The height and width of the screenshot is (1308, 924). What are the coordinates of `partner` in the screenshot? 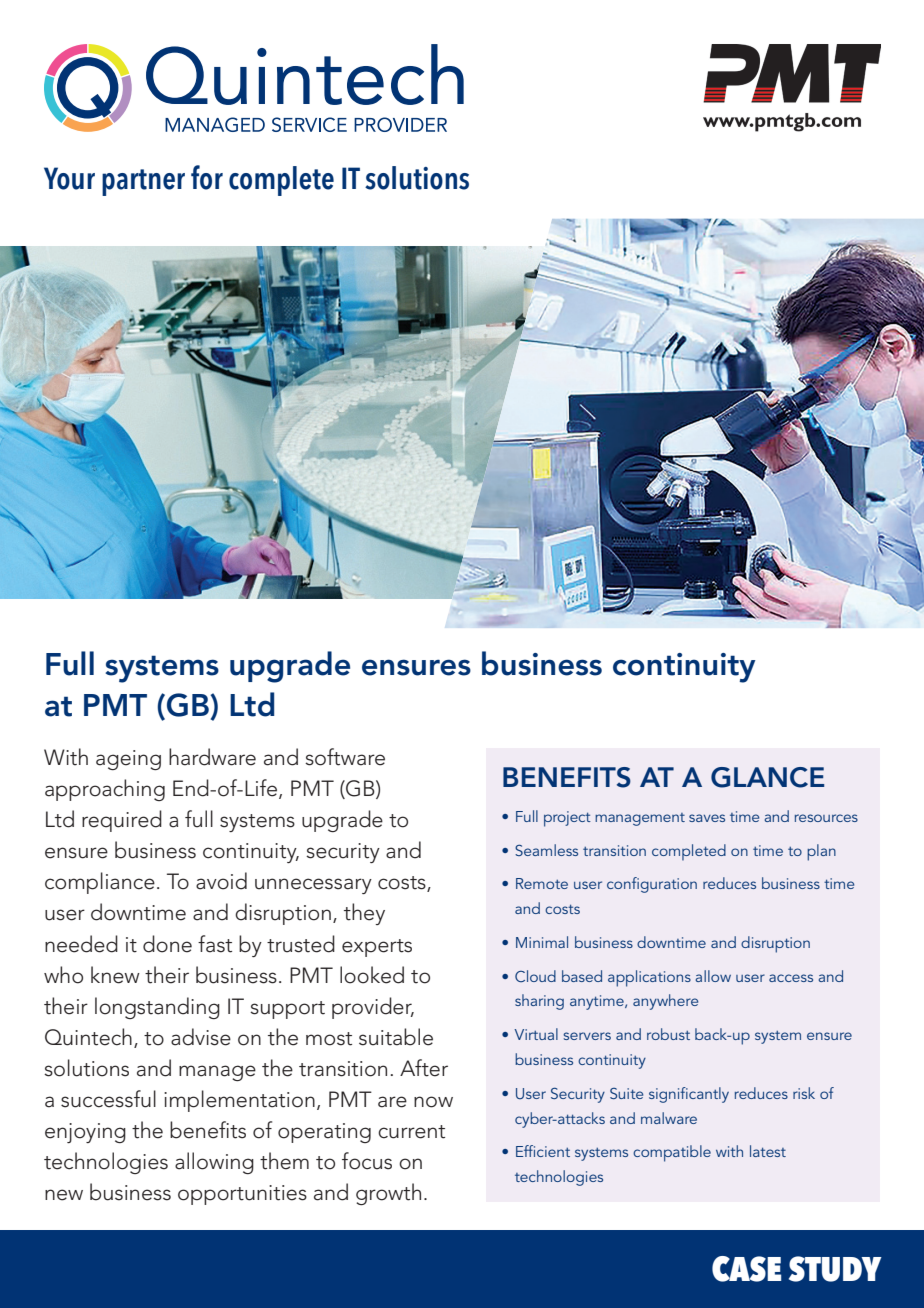 It's located at (143, 182).
